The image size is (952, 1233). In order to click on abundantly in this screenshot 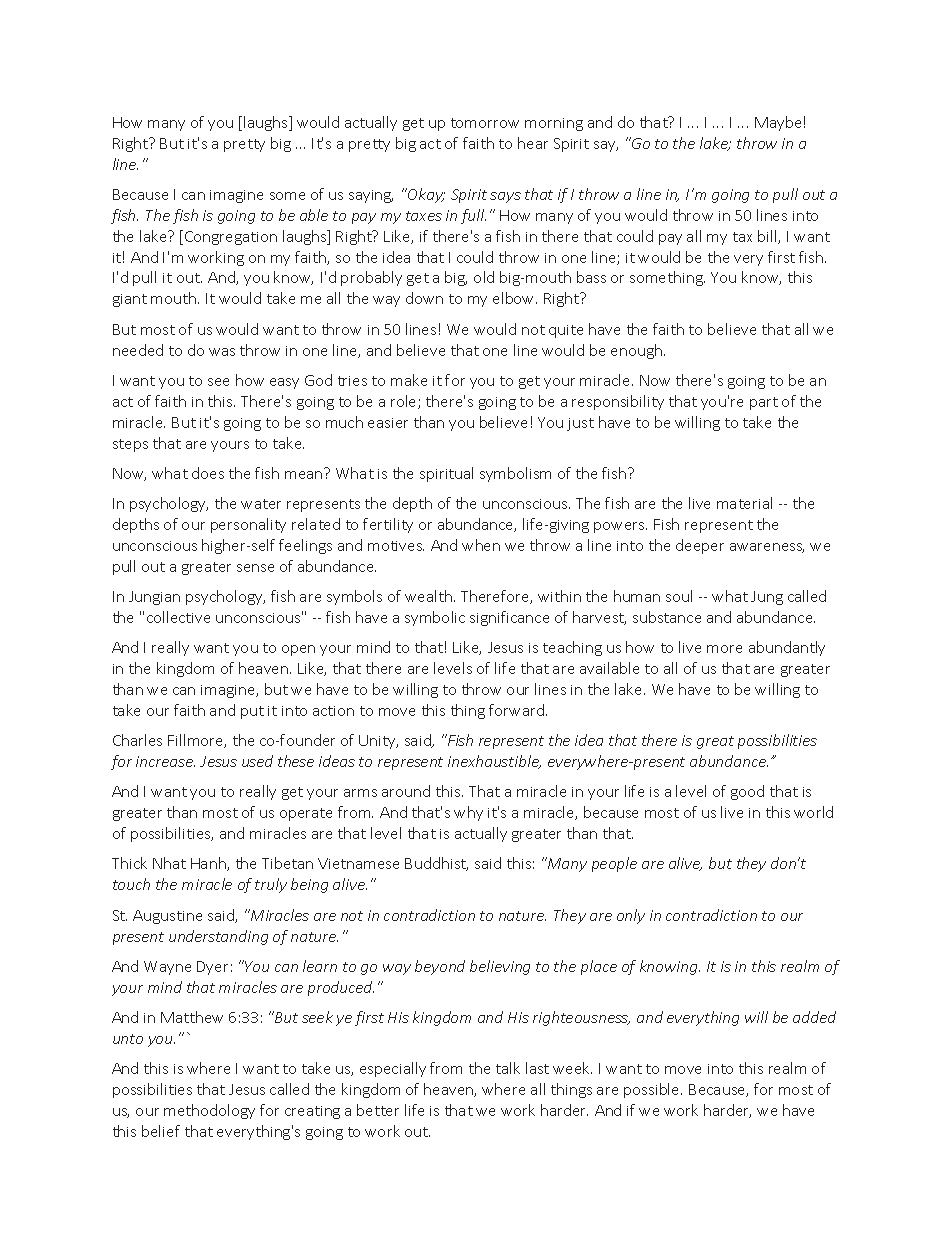, I will do `click(787, 648)`.
